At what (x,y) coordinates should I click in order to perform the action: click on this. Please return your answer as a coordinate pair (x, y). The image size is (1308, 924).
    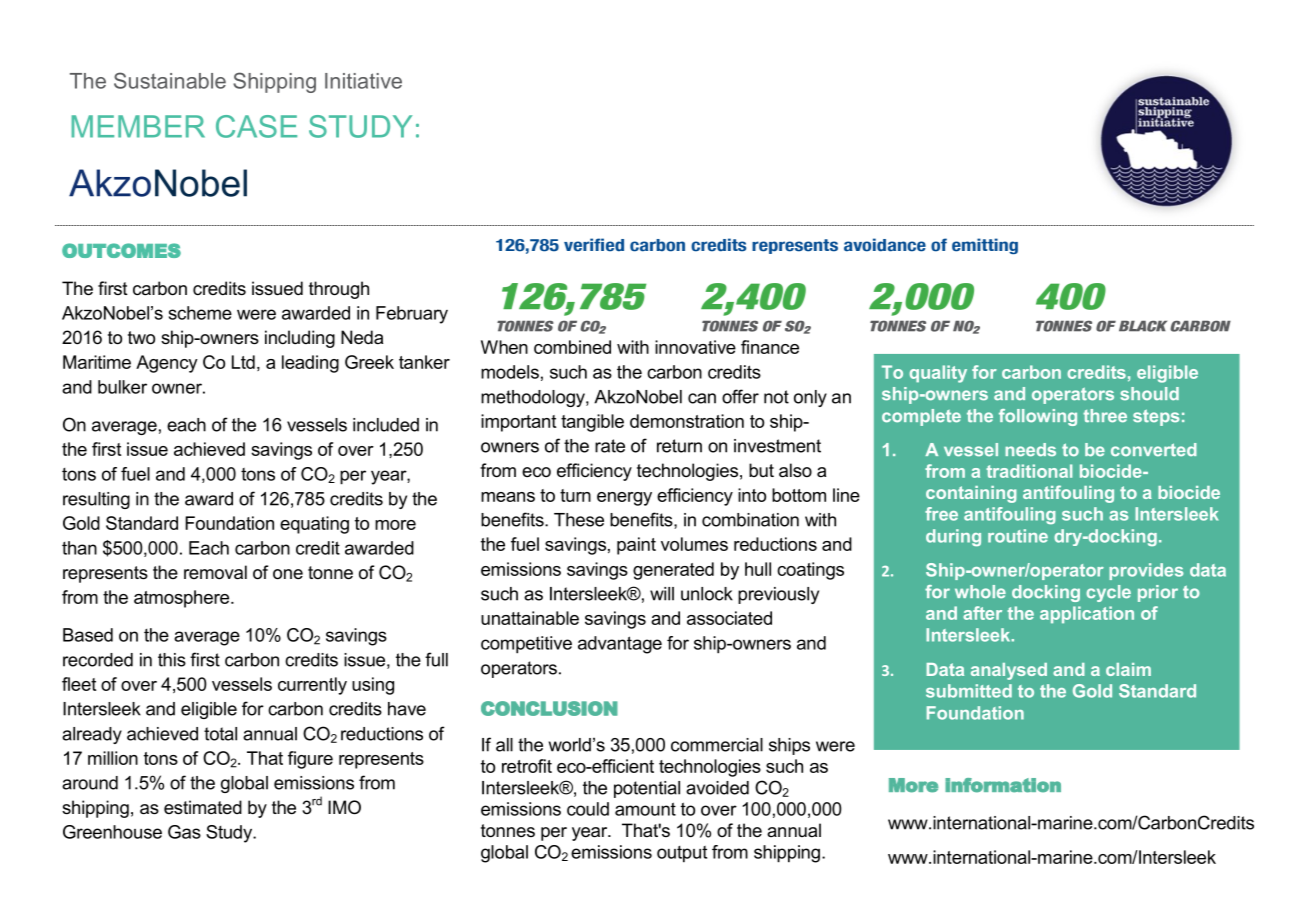
    Looking at the image, I should click on (172, 660).
